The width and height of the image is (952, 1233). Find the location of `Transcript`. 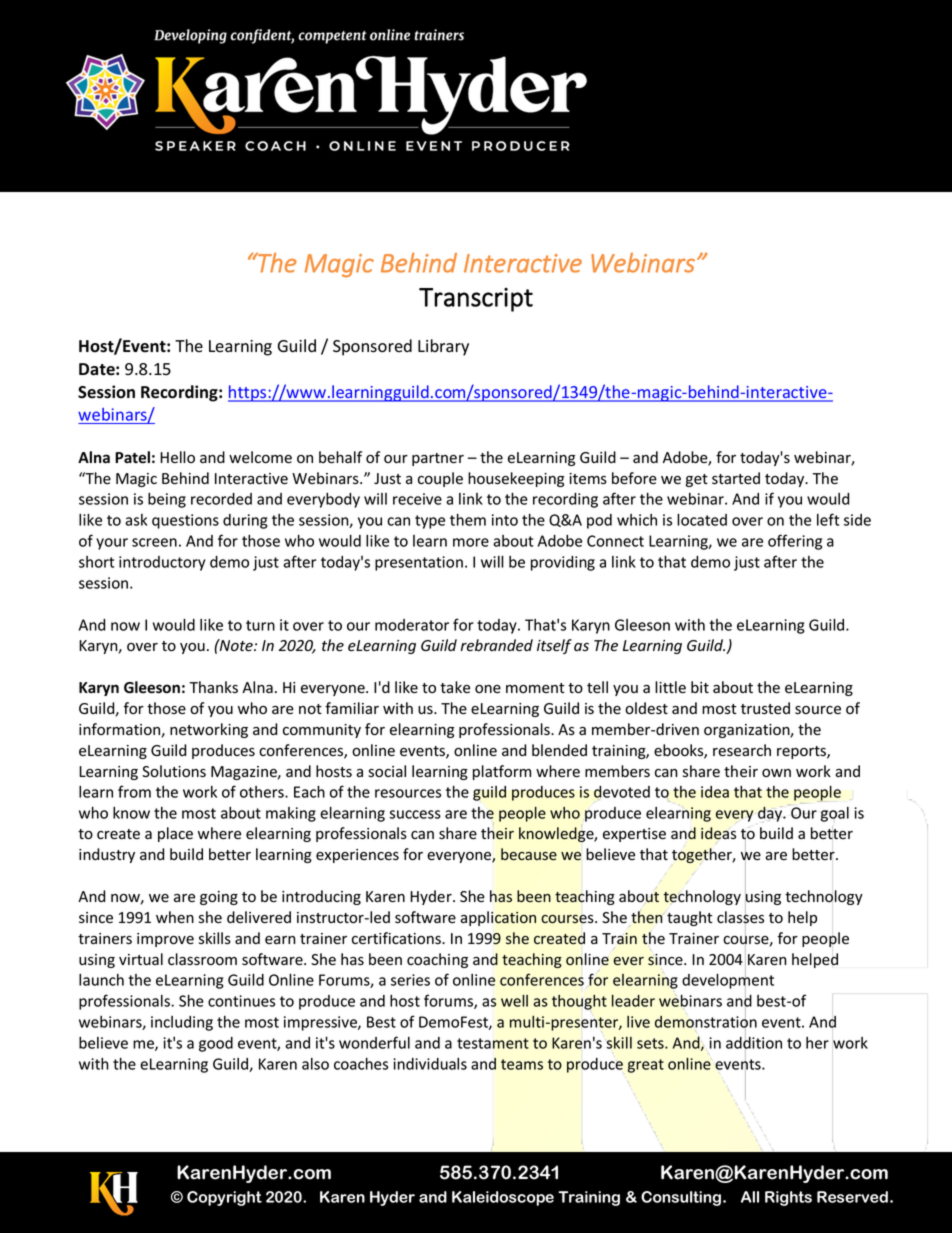

Transcript is located at coordinates (476, 300).
